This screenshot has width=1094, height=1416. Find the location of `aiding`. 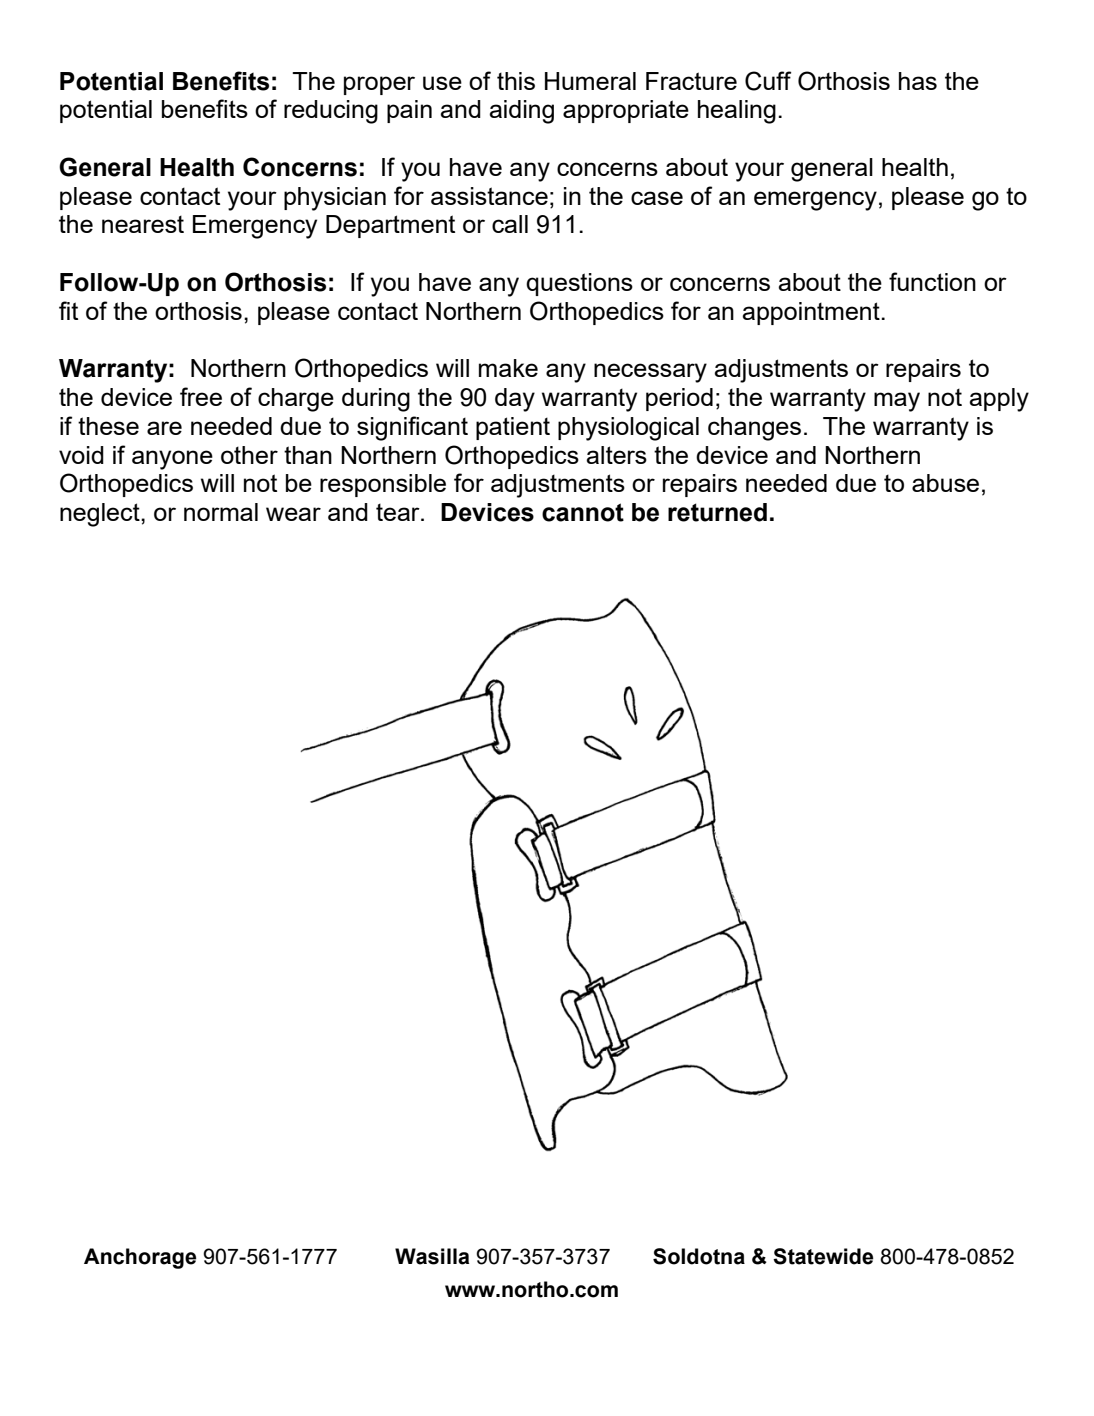

aiding is located at coordinates (521, 112).
